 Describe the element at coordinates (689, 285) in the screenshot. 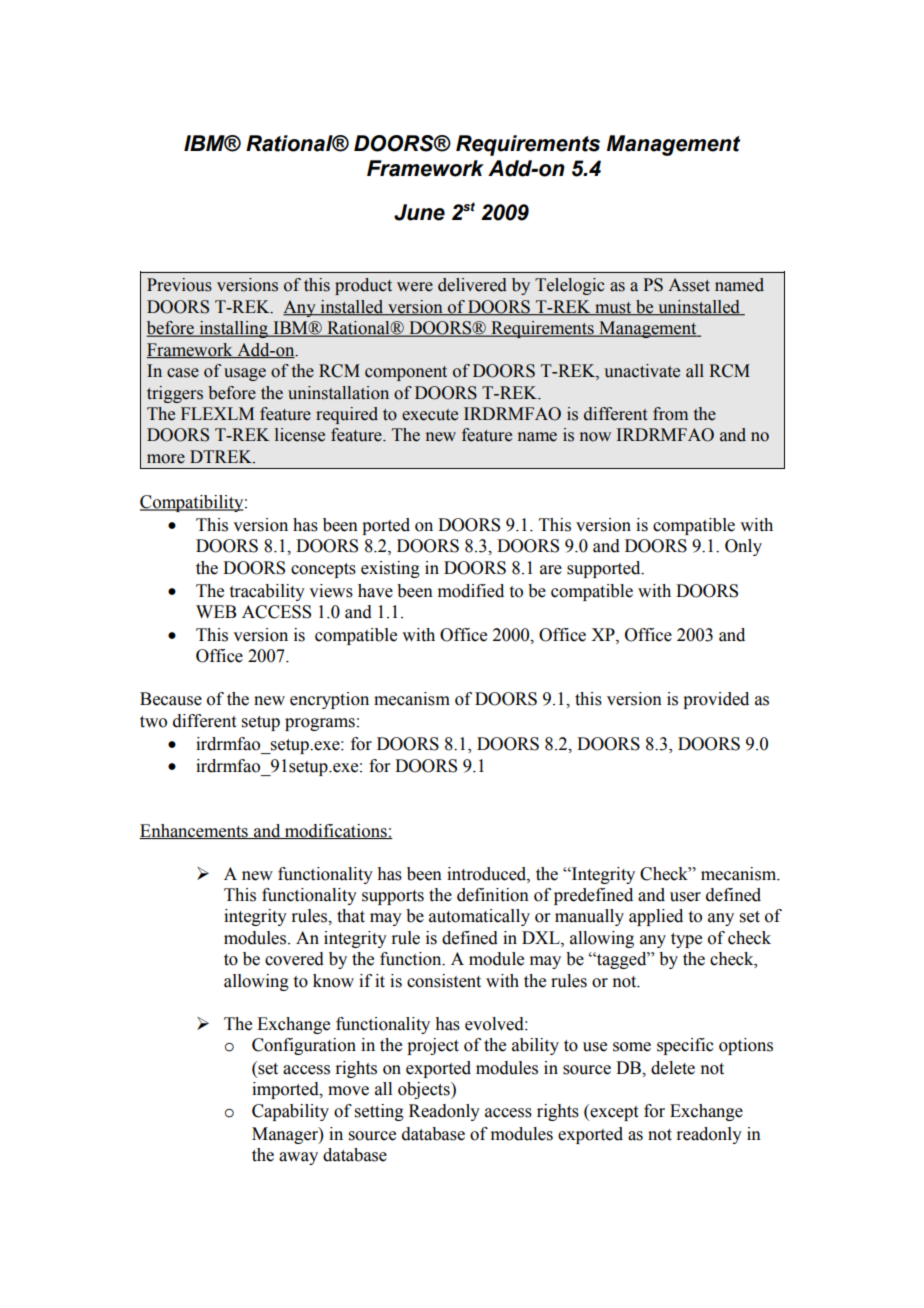

I see `Asset` at that location.
